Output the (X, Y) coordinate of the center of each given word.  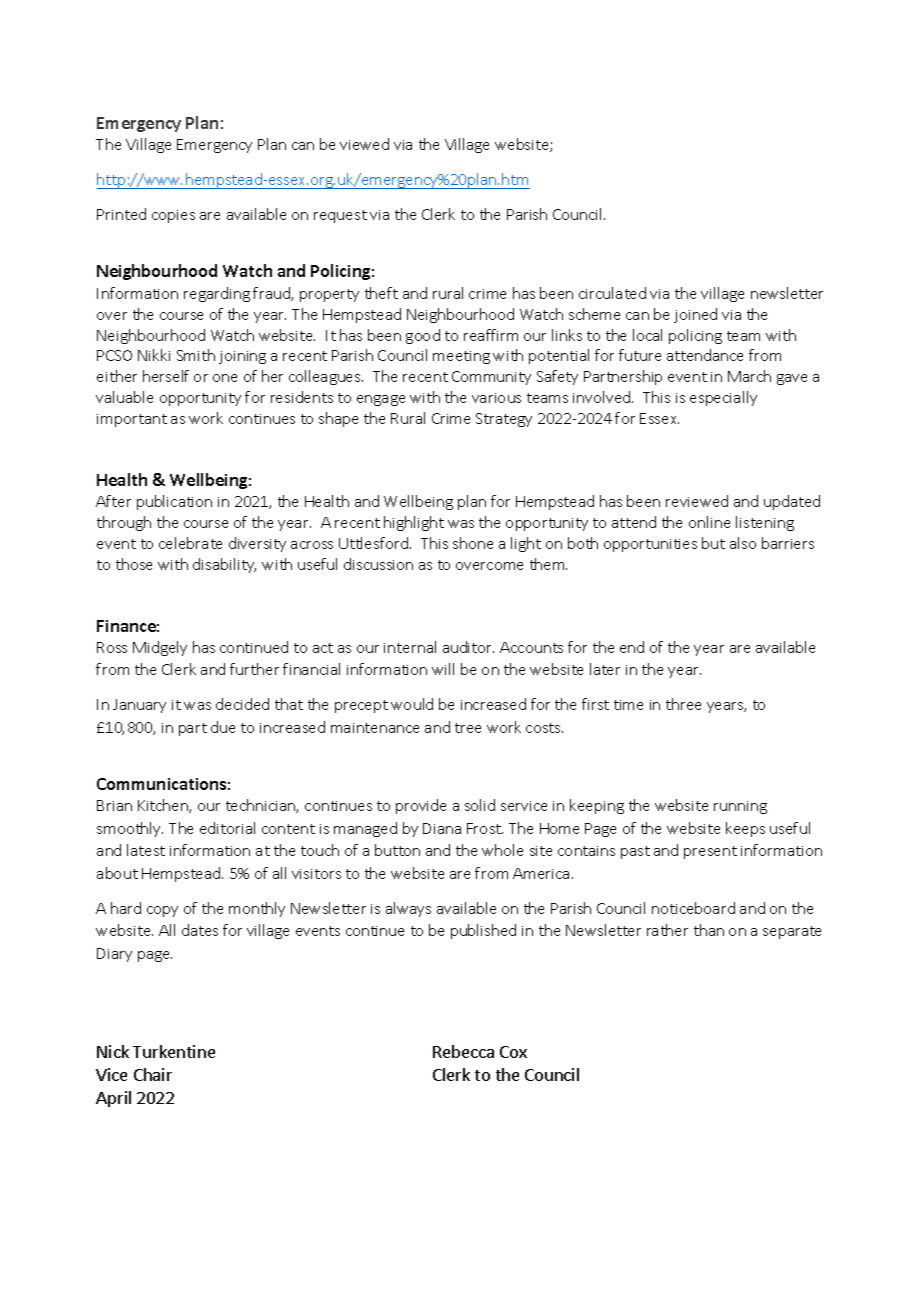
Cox (513, 1052)
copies (173, 216)
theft (381, 293)
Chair (153, 1074)
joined (695, 315)
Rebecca (463, 1051)
